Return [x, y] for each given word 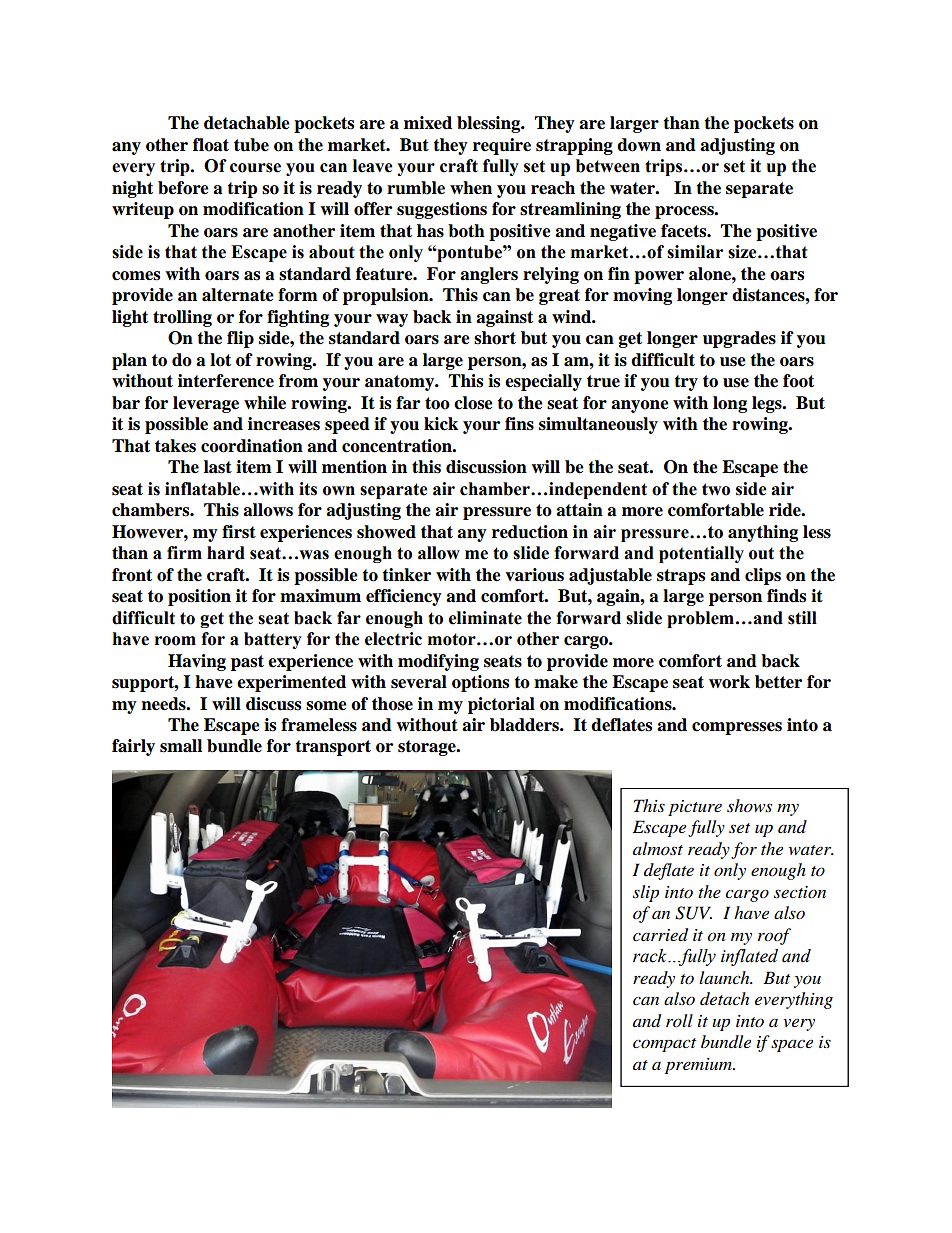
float [211, 145]
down [639, 145]
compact [664, 1045]
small [181, 746]
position [199, 597]
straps [681, 577]
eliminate [485, 618]
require [502, 146]
